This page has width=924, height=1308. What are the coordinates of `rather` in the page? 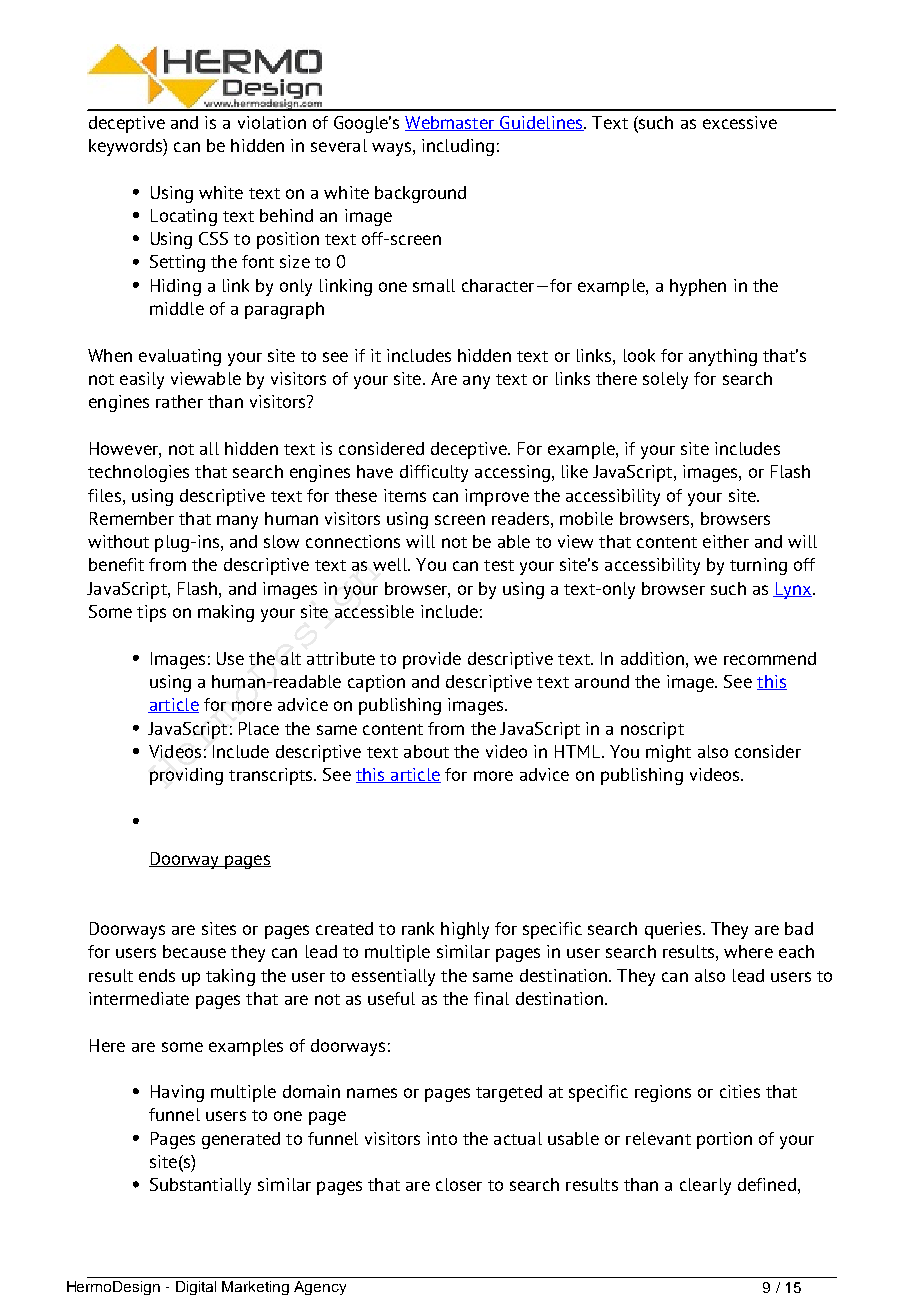 It's located at (179, 401).
